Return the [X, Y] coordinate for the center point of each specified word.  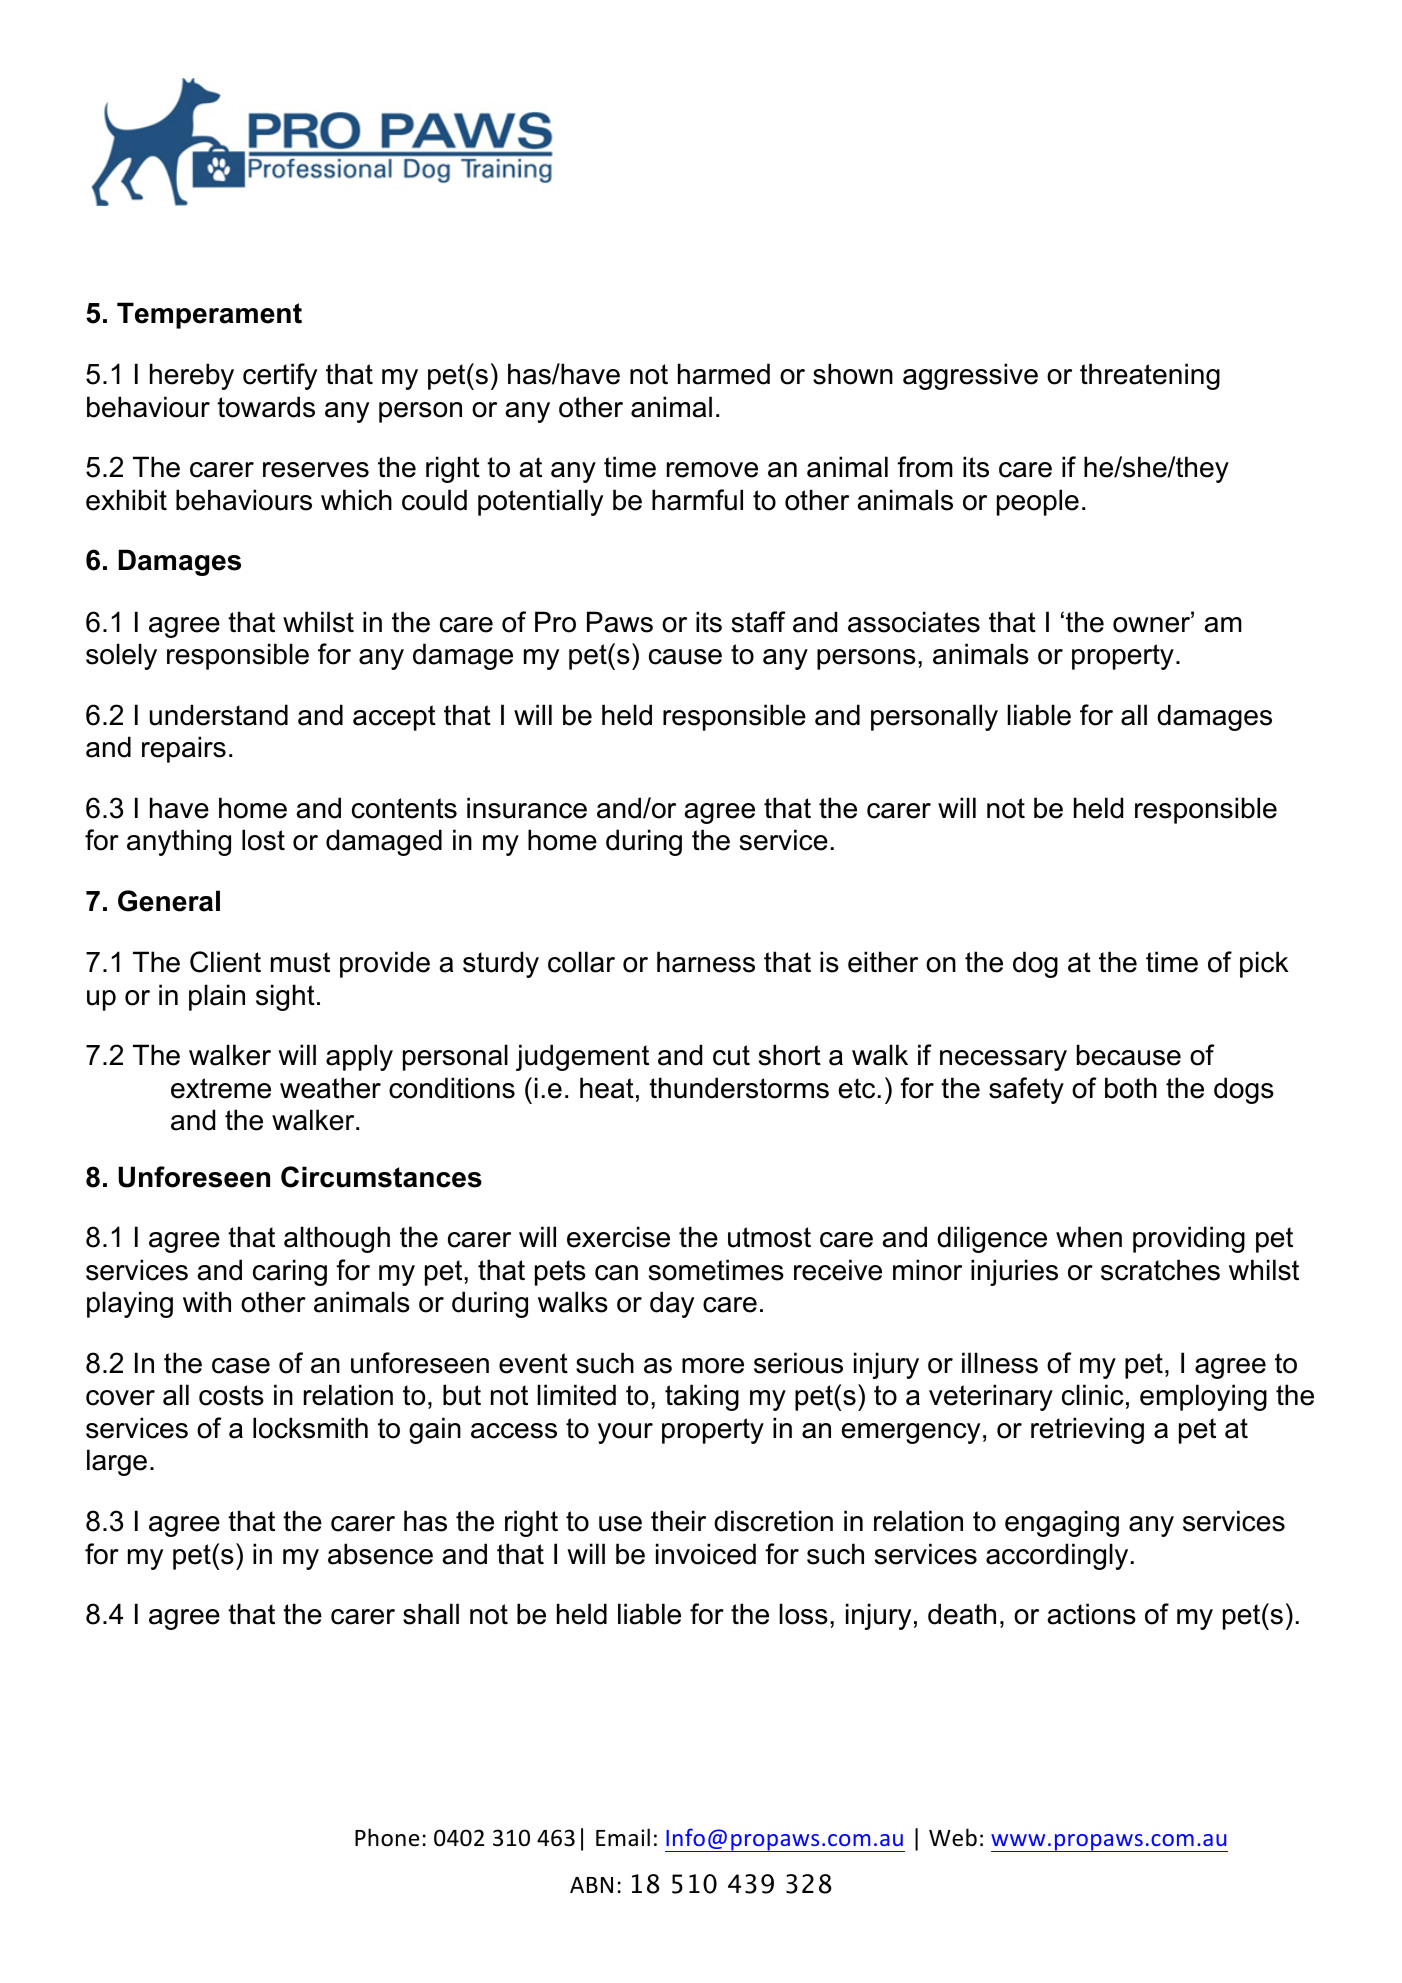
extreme [221, 1088]
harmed [724, 374]
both [1131, 1088]
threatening [1150, 376]
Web [953, 1837]
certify [280, 376]
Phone [387, 1837]
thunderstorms [739, 1088]
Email [623, 1837]
